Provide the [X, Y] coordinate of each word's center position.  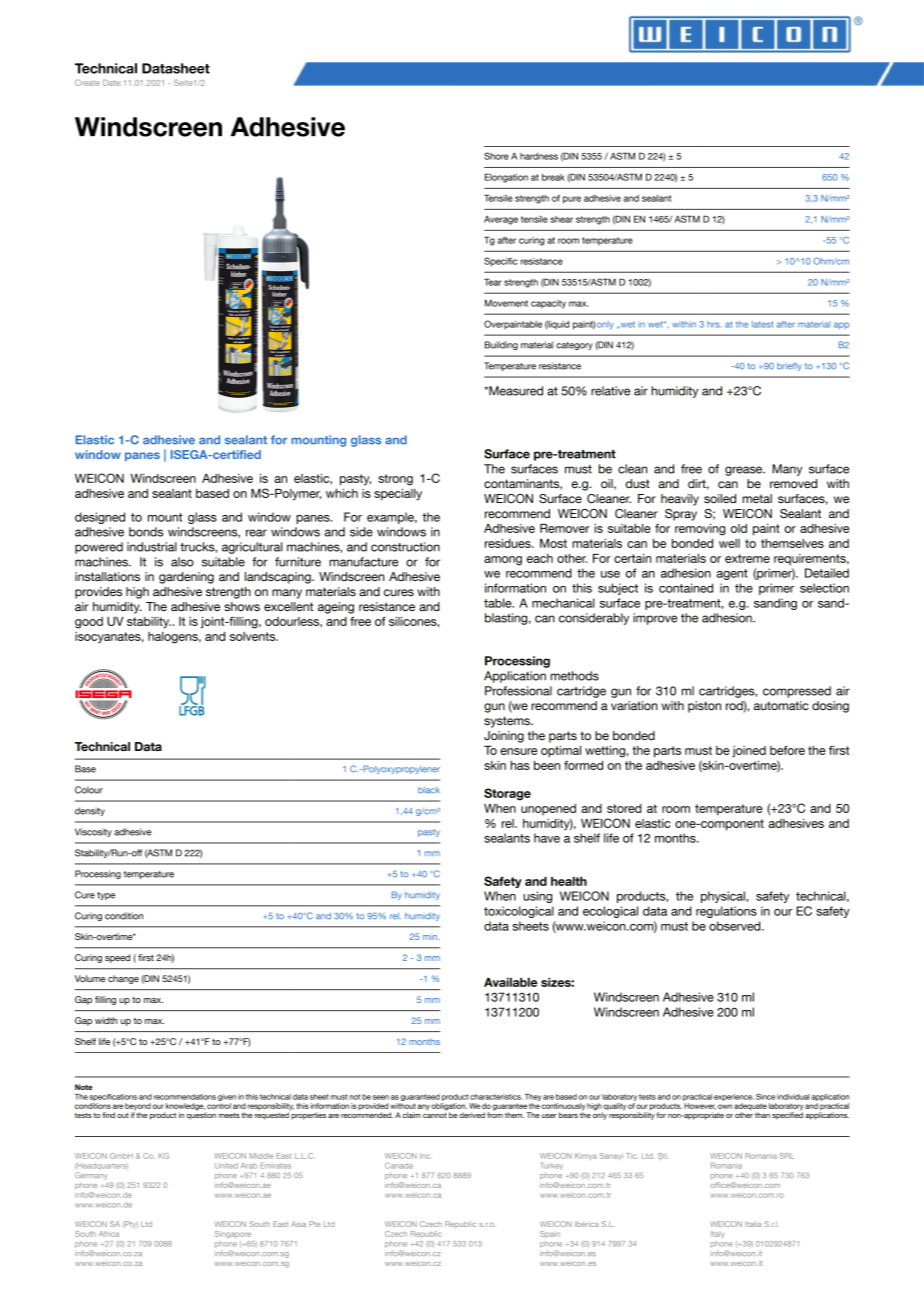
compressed [797, 692]
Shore [496, 156]
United [226, 1166]
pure [572, 200]
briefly [789, 366]
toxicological [519, 912]
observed [736, 926]
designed [100, 518]
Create [87, 82]
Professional [518, 691]
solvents [254, 636]
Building [501, 345]
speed [117, 958]
